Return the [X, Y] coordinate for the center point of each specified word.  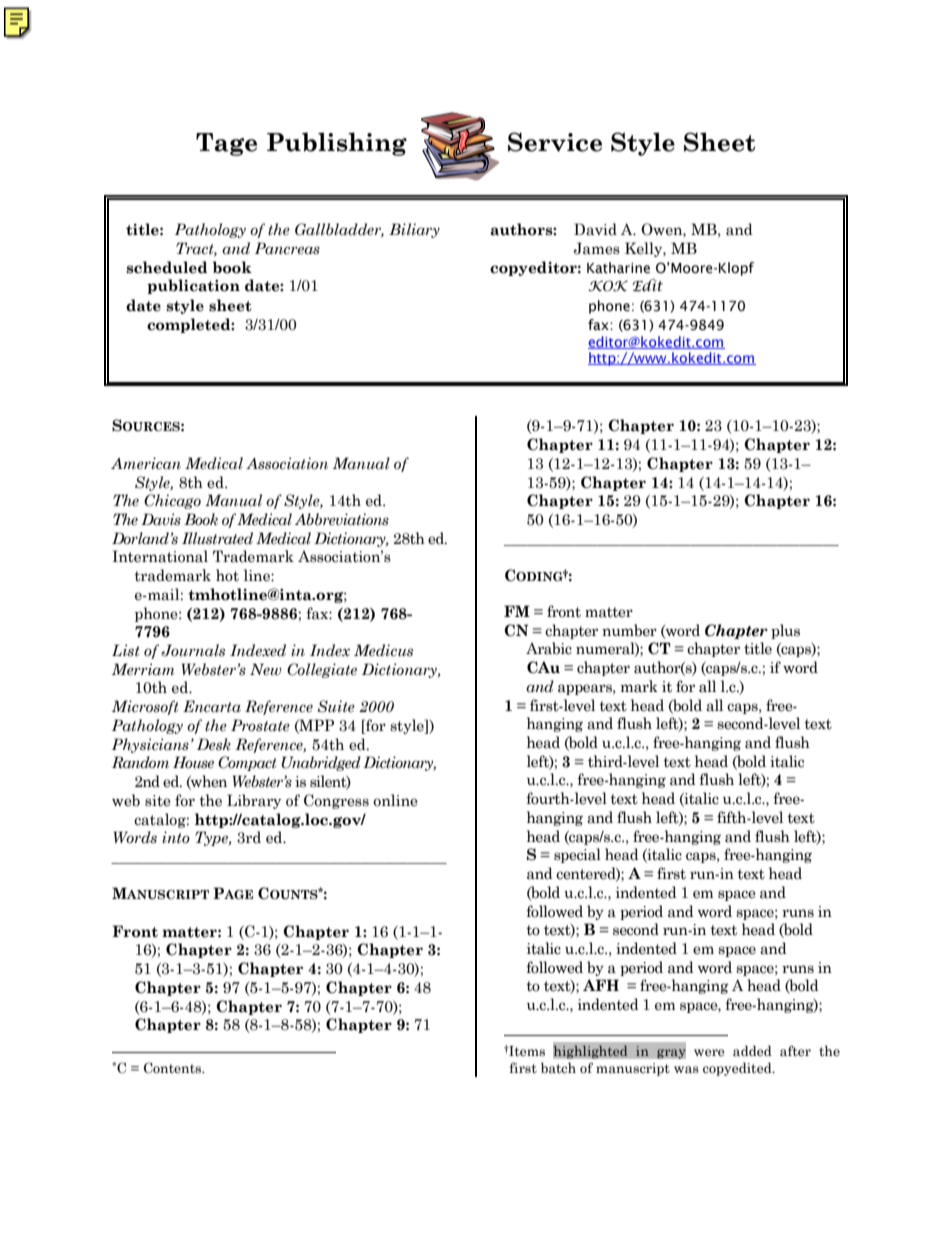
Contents [173, 1068]
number [629, 630]
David [595, 229]
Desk [214, 744]
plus [785, 631]
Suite [336, 706]
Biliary [414, 230]
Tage [226, 144]
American [146, 463]
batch [558, 1068]
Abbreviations [342, 519]
